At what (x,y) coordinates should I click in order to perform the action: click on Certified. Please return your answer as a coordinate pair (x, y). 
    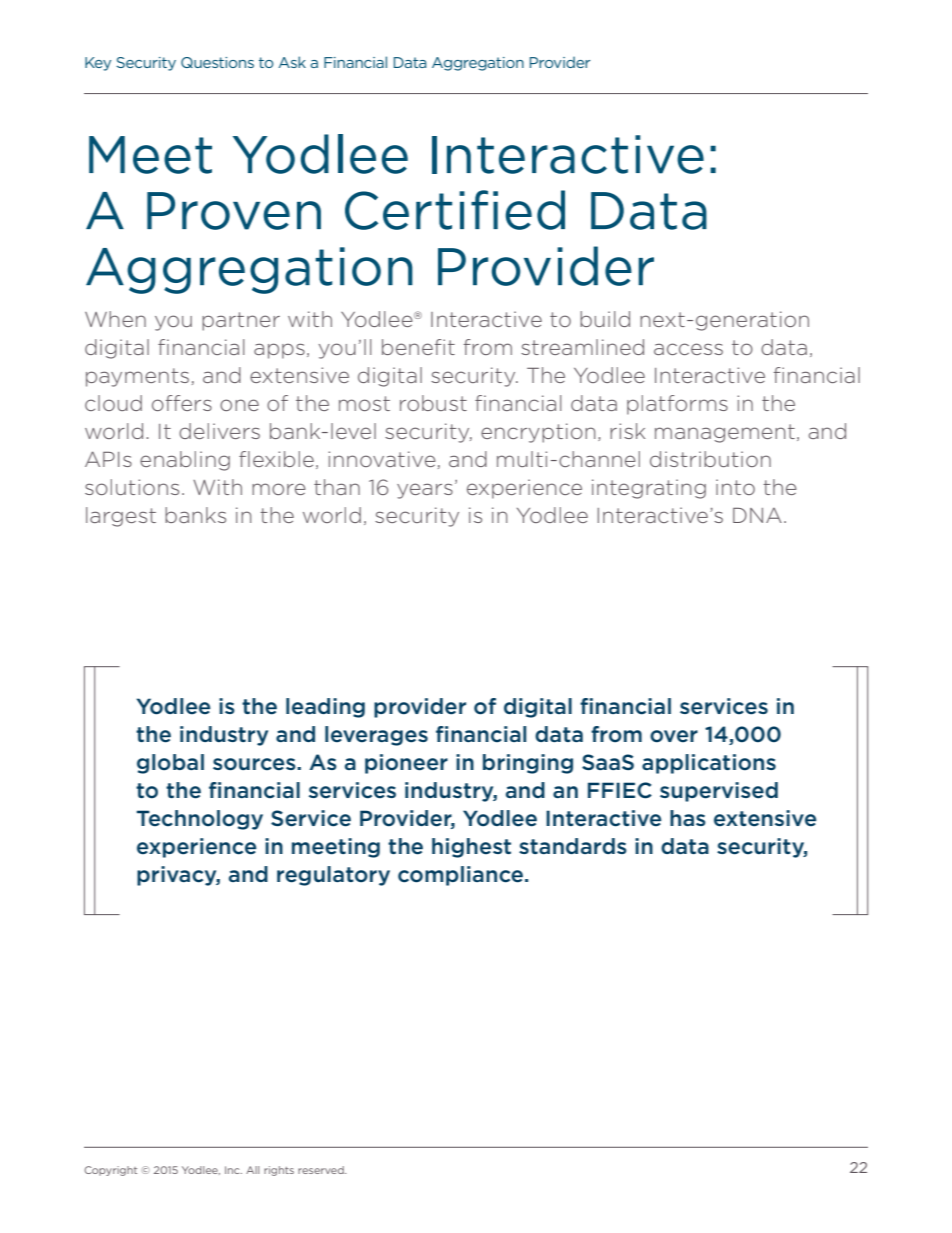
    Looking at the image, I should click on (455, 210).
